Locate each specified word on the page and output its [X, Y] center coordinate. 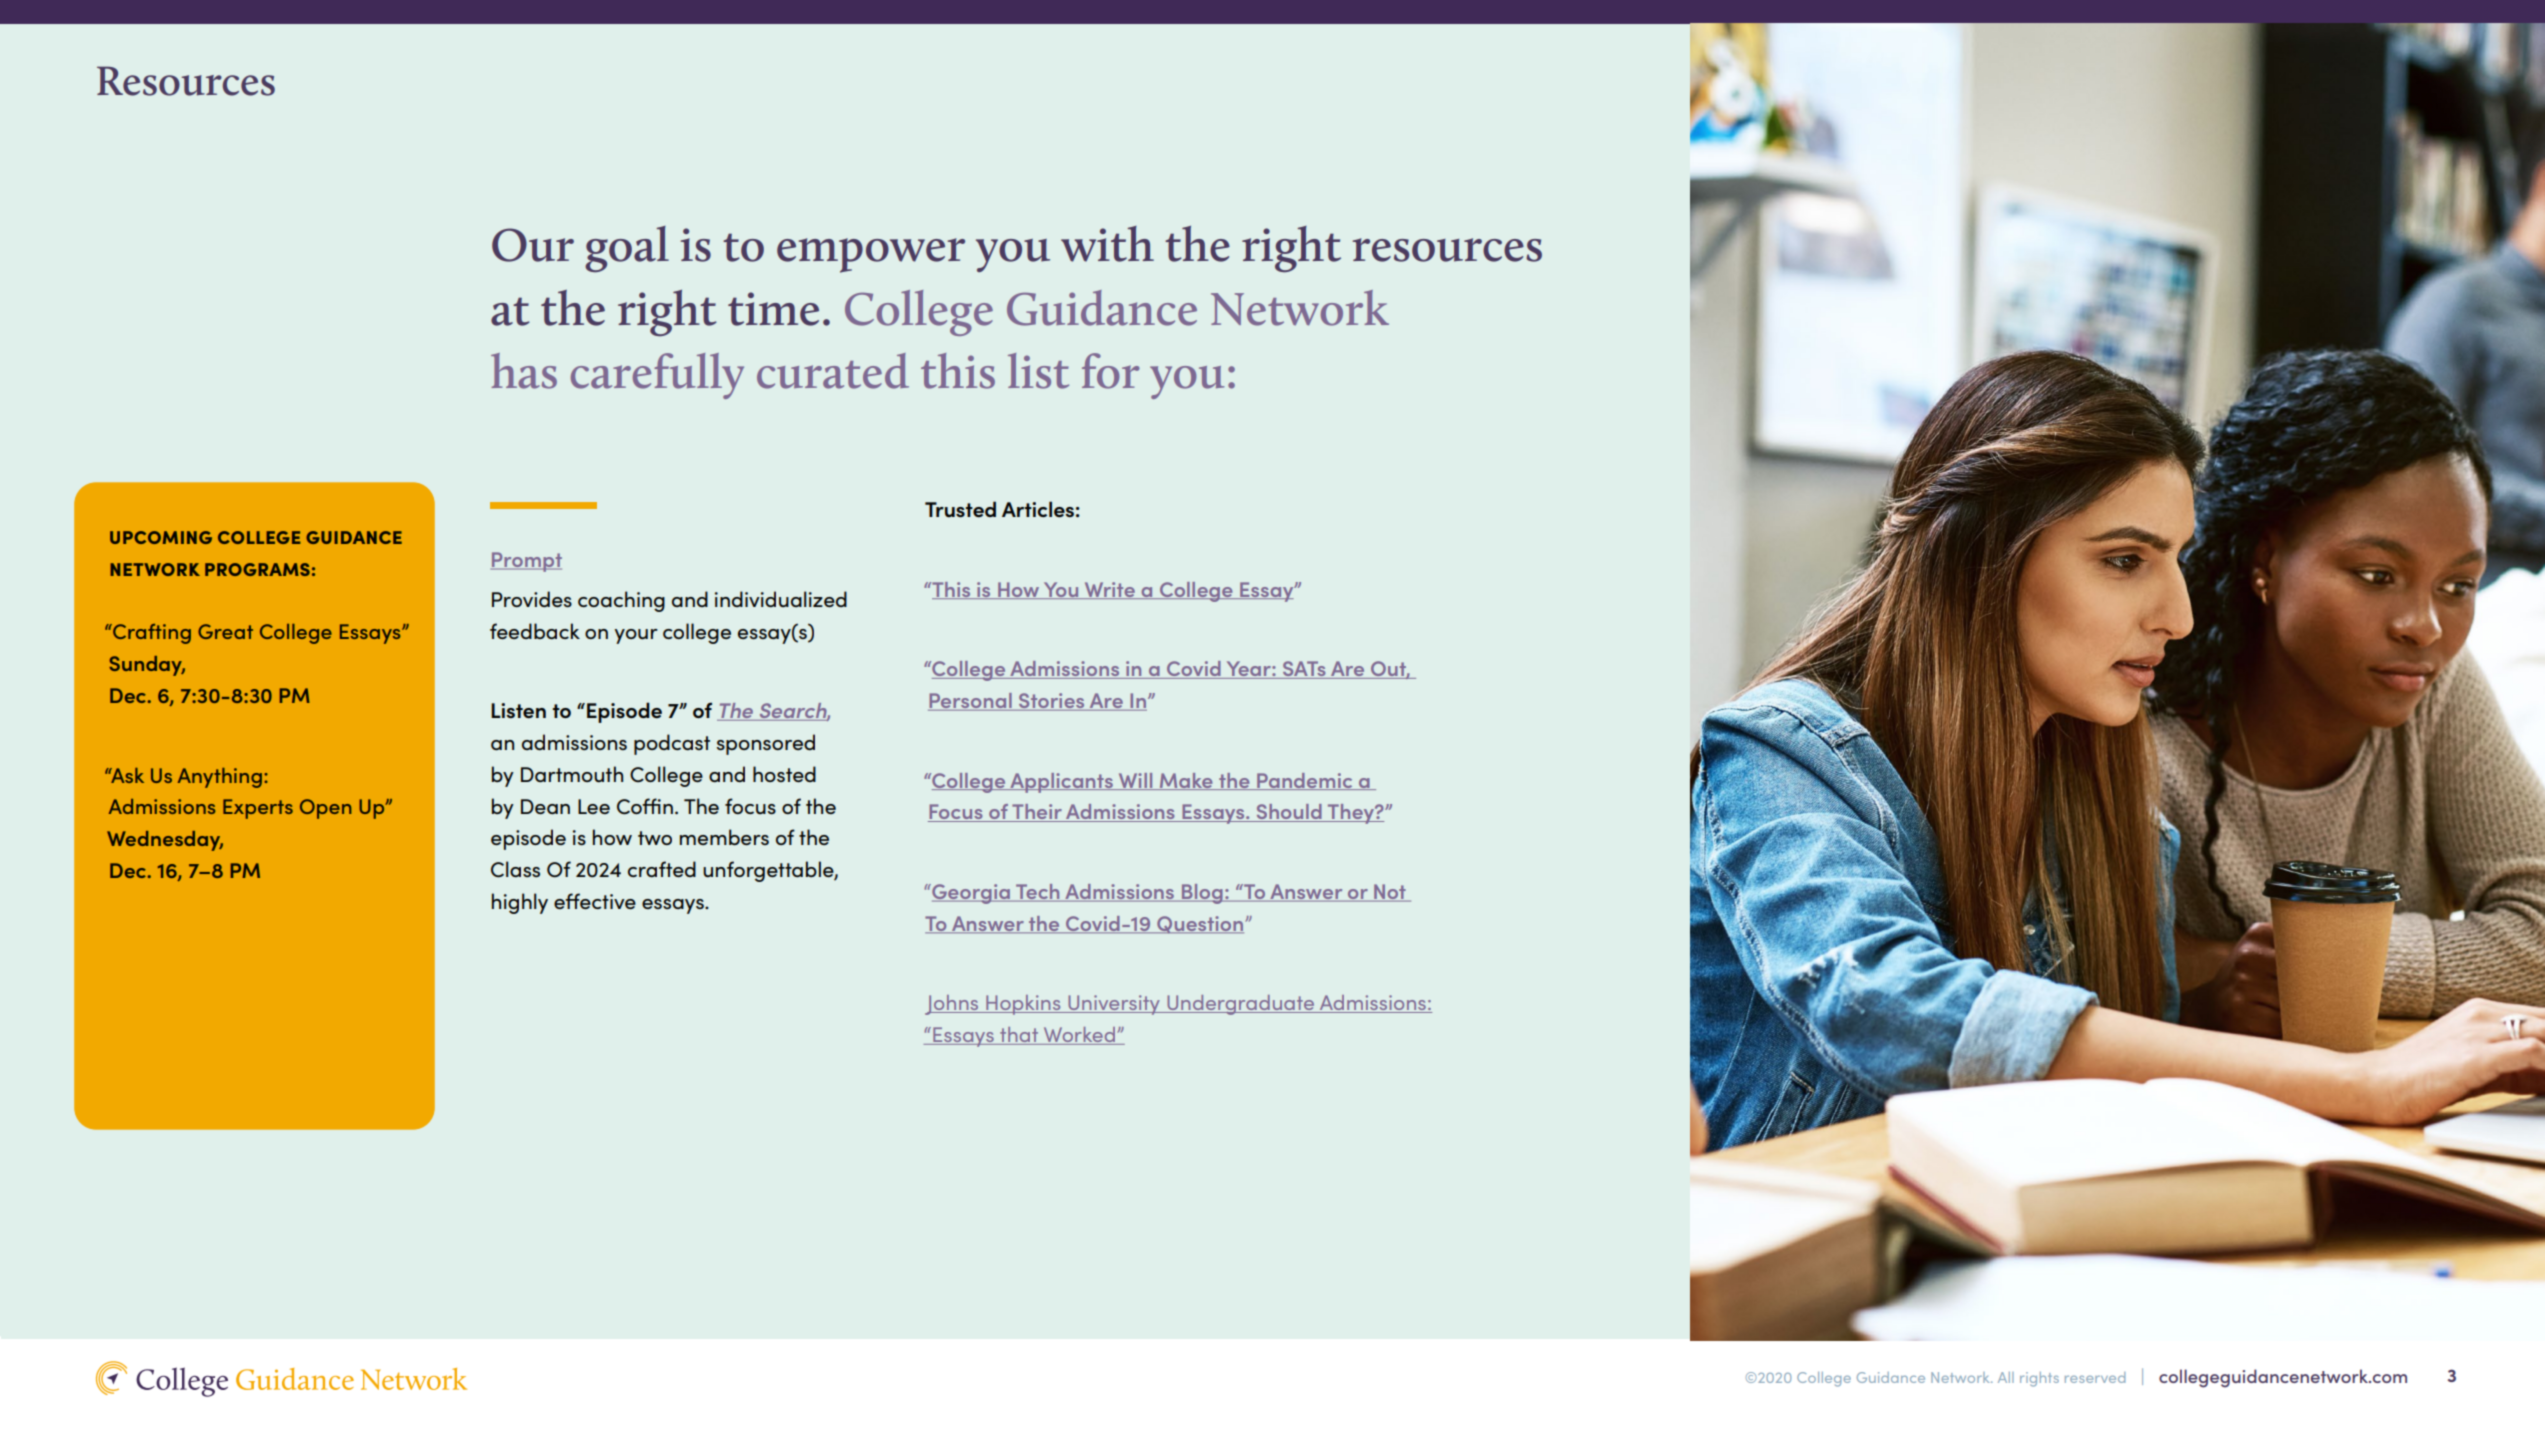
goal [627, 249]
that [1019, 1036]
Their [1037, 813]
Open [326, 809]
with [1107, 244]
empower [871, 255]
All [2006, 1377]
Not [1390, 893]
